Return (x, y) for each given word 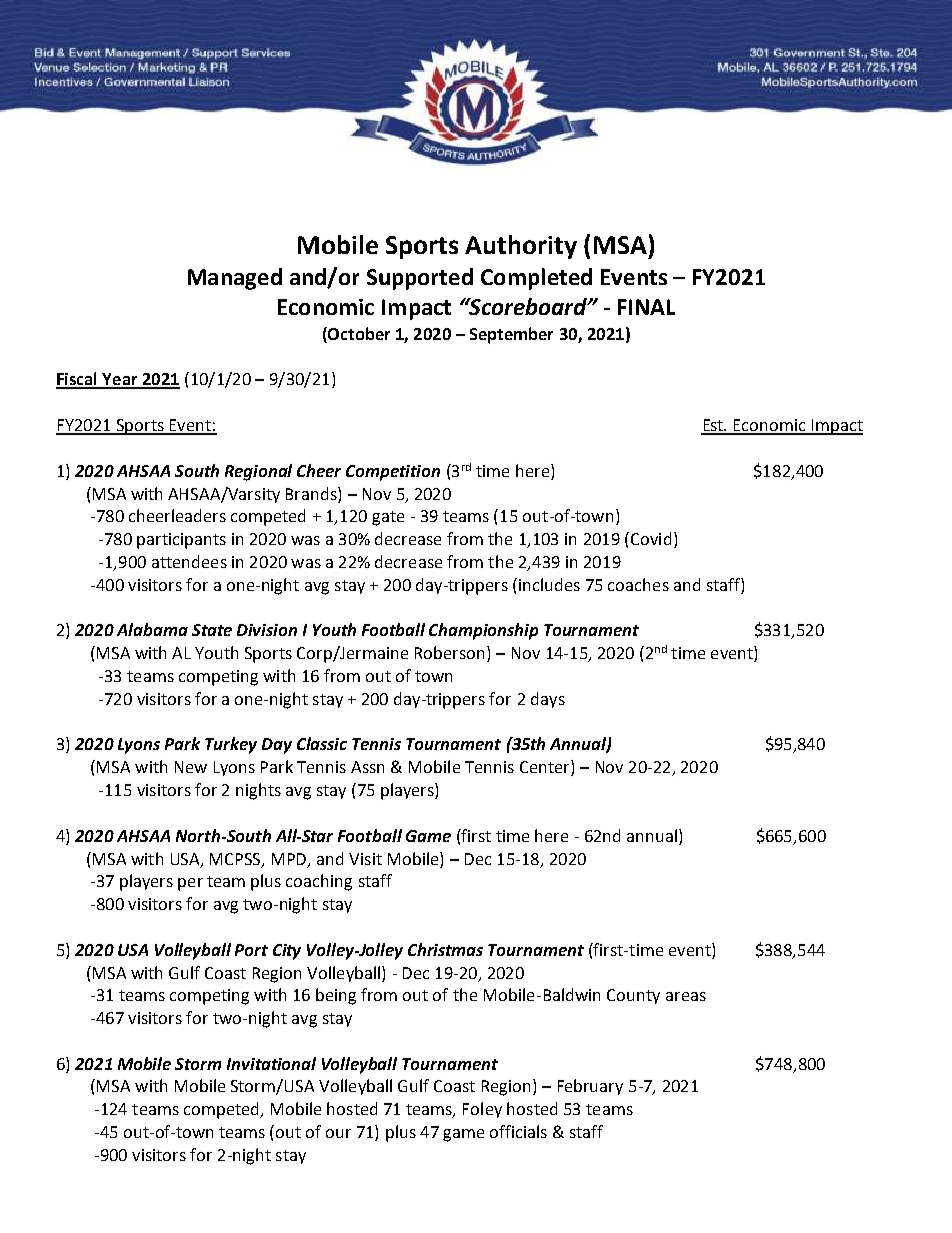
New (191, 767)
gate (388, 518)
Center (546, 768)
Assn (367, 767)
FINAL (646, 307)
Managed (235, 279)
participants (181, 541)
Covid (651, 538)
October (358, 335)
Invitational (271, 1063)
